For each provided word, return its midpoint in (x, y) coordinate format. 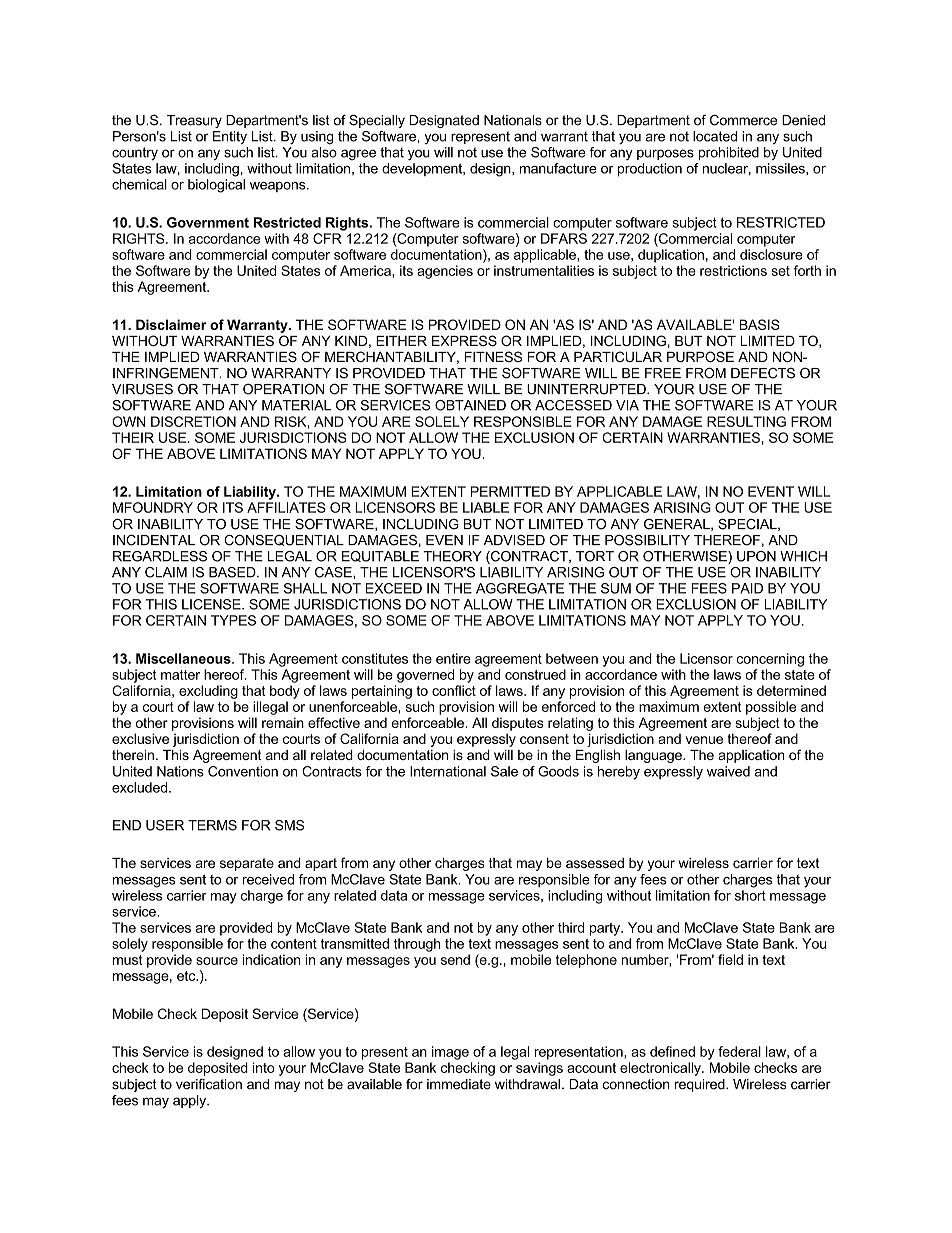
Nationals (513, 120)
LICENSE (212, 604)
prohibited (729, 153)
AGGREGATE (520, 588)
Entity (230, 138)
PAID (747, 588)
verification (209, 1084)
